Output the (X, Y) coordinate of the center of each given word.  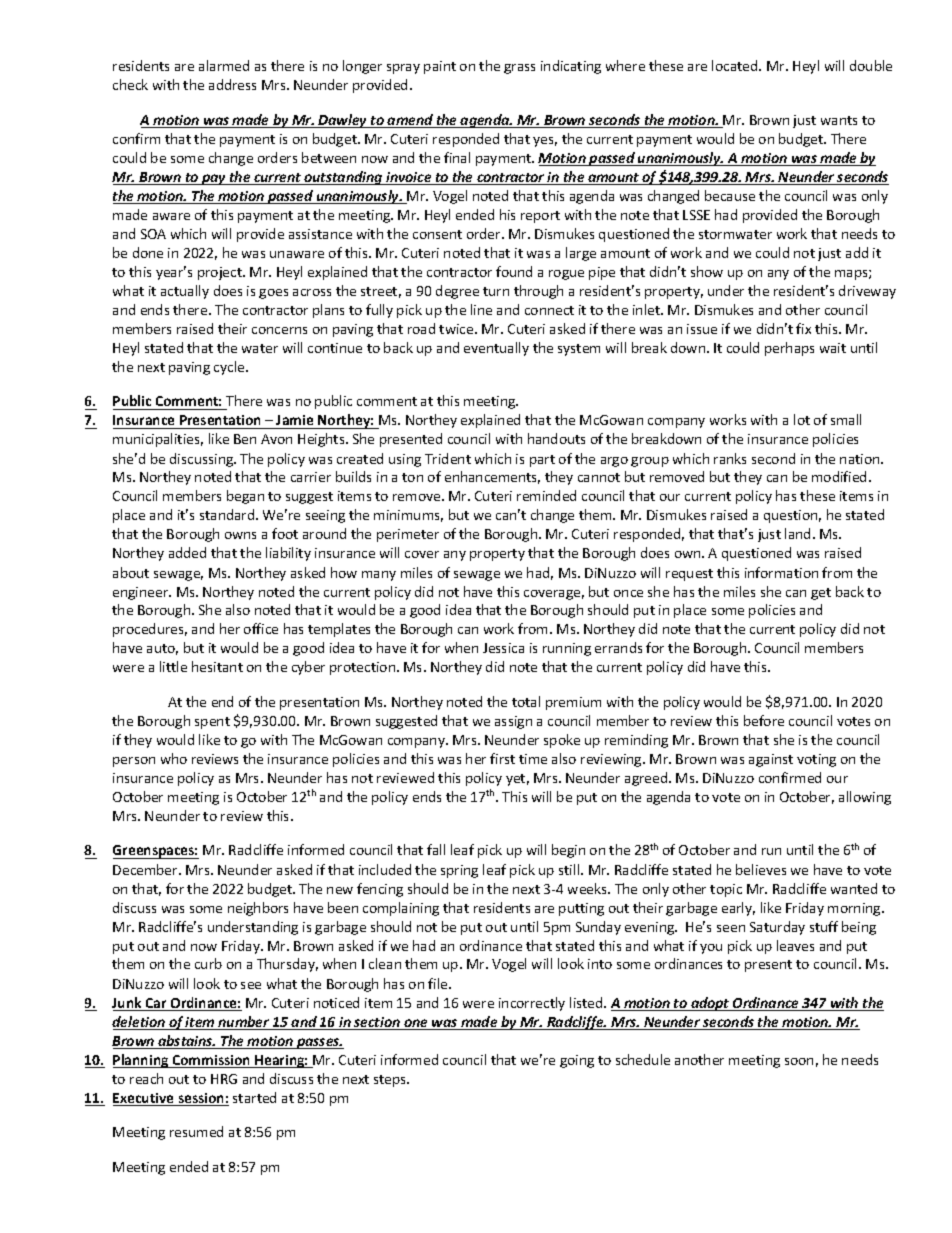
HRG (224, 1079)
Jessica (503, 648)
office (261, 628)
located (736, 65)
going (577, 1061)
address (232, 84)
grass (519, 69)
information (781, 572)
